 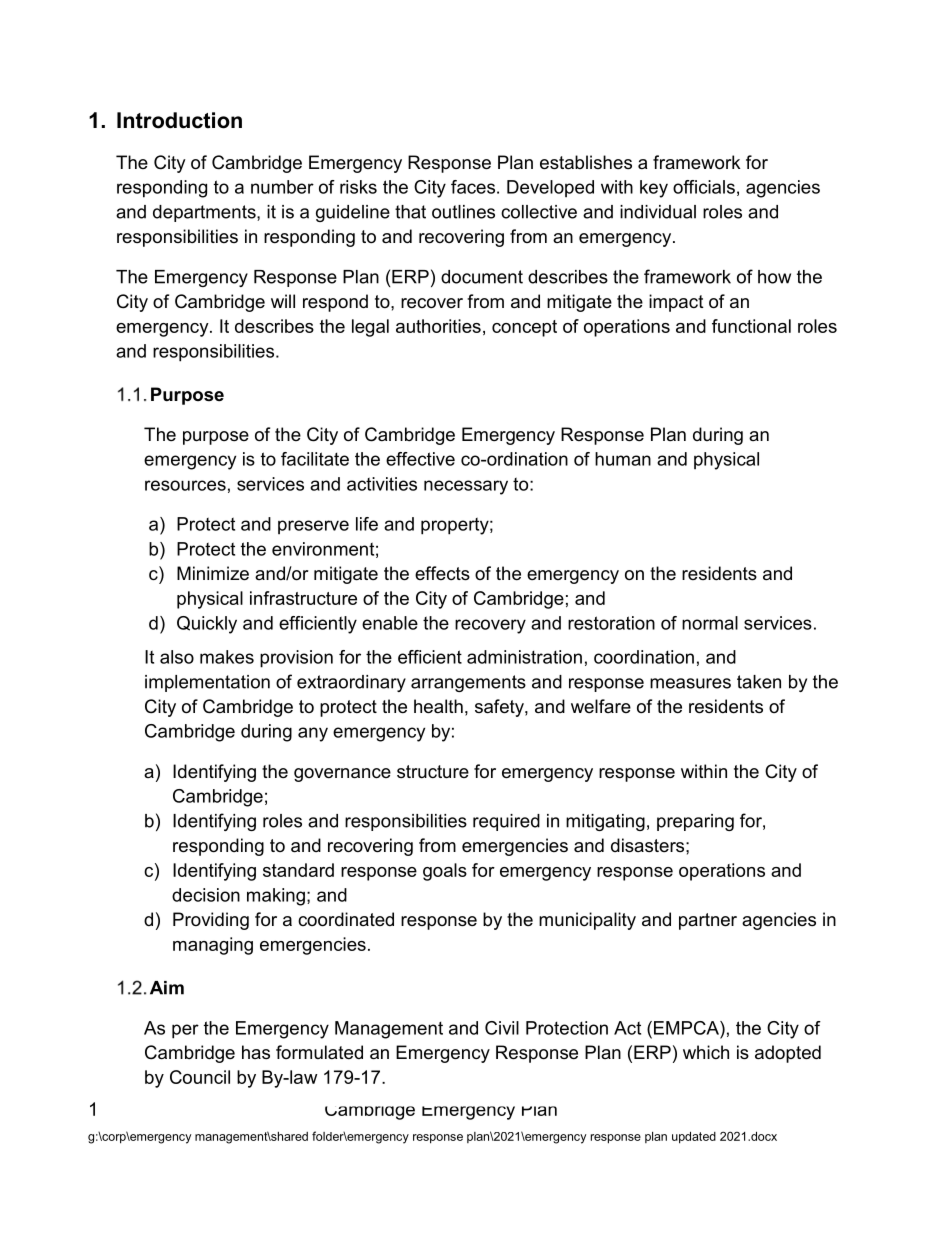 I want to click on administration, so click(x=524, y=657).
